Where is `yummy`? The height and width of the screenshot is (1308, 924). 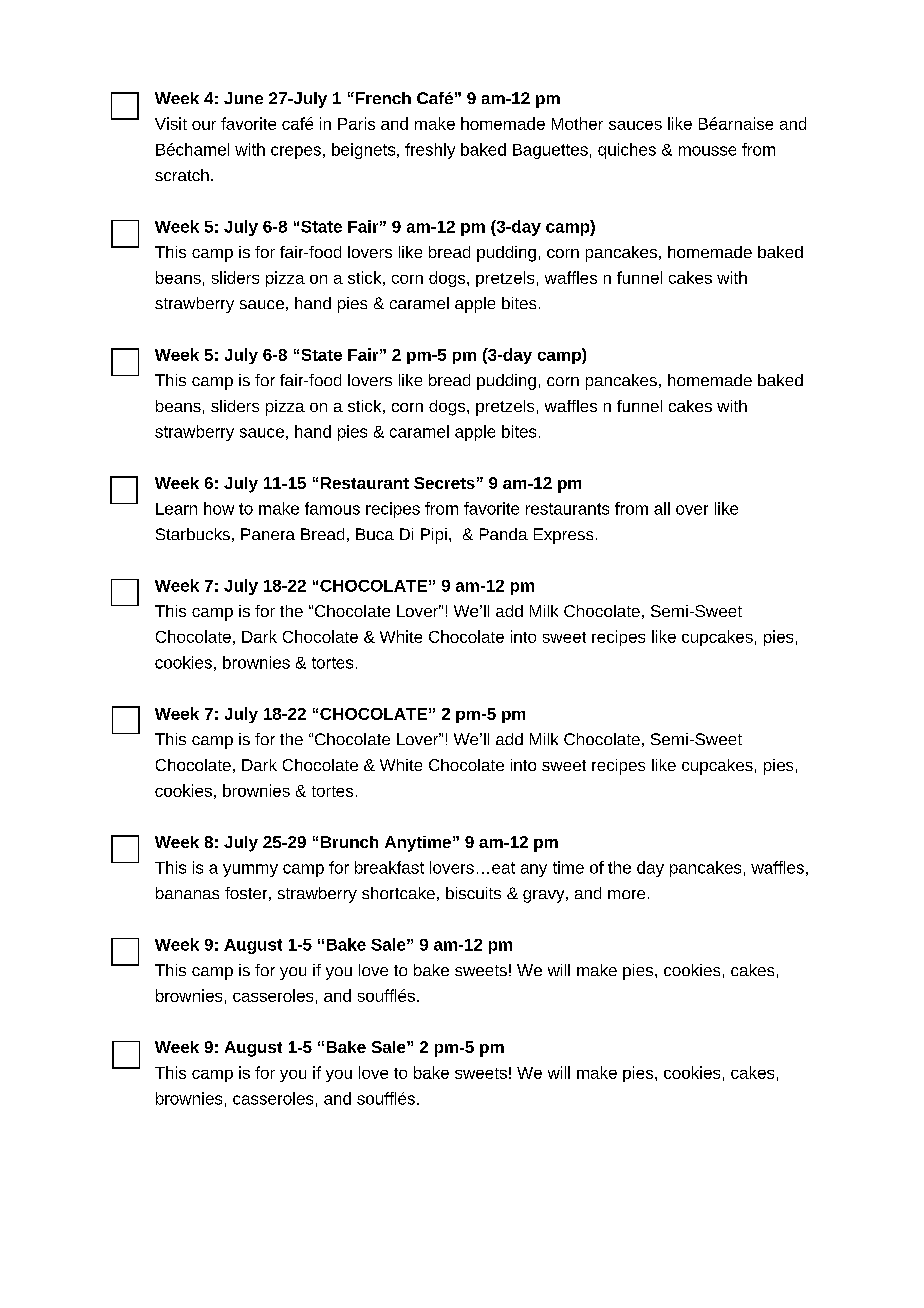
yummy is located at coordinates (250, 870).
